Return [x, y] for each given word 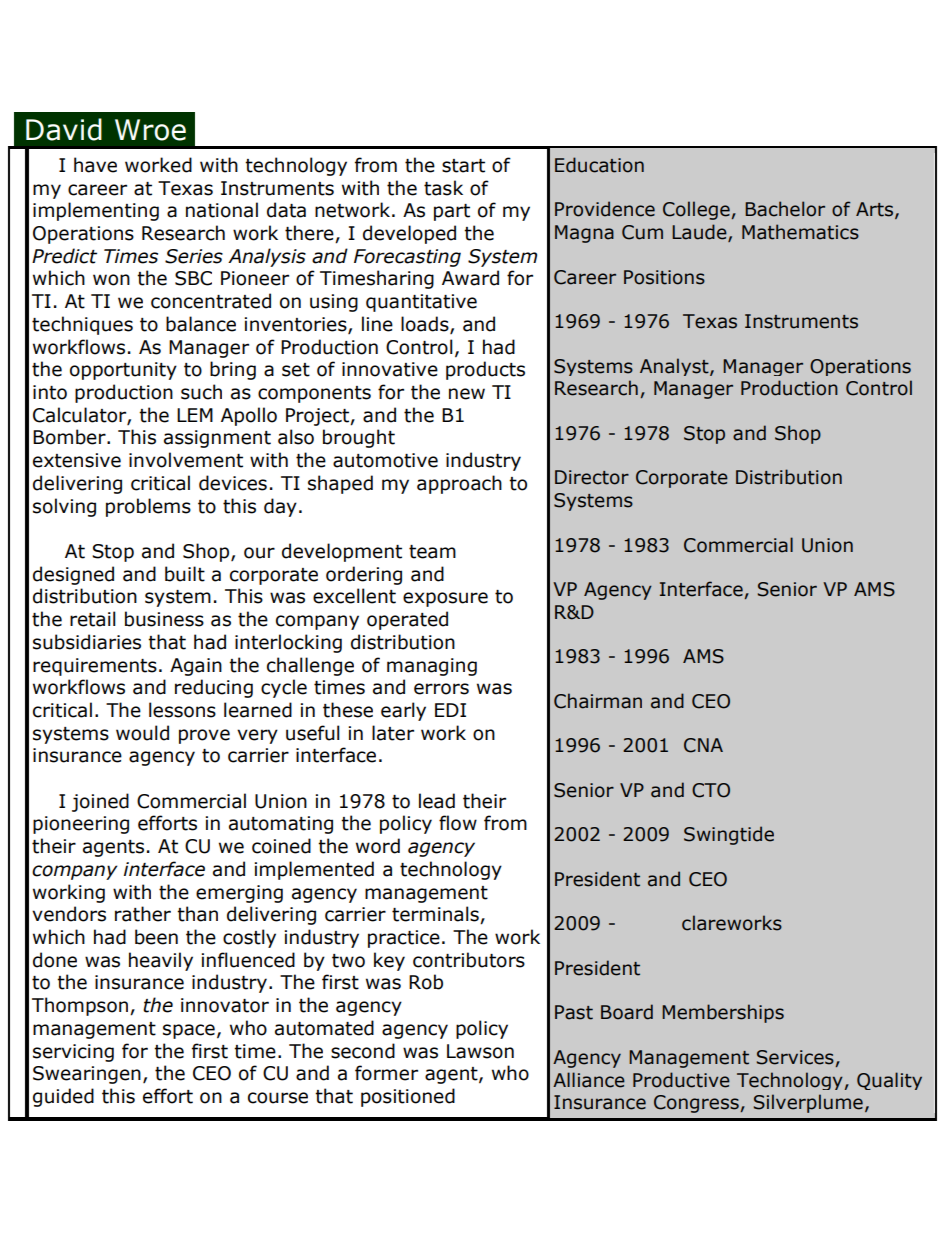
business [164, 619]
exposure [445, 599]
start [463, 166]
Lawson [480, 1051]
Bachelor [785, 209]
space [189, 1031]
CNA [703, 745]
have [95, 165]
